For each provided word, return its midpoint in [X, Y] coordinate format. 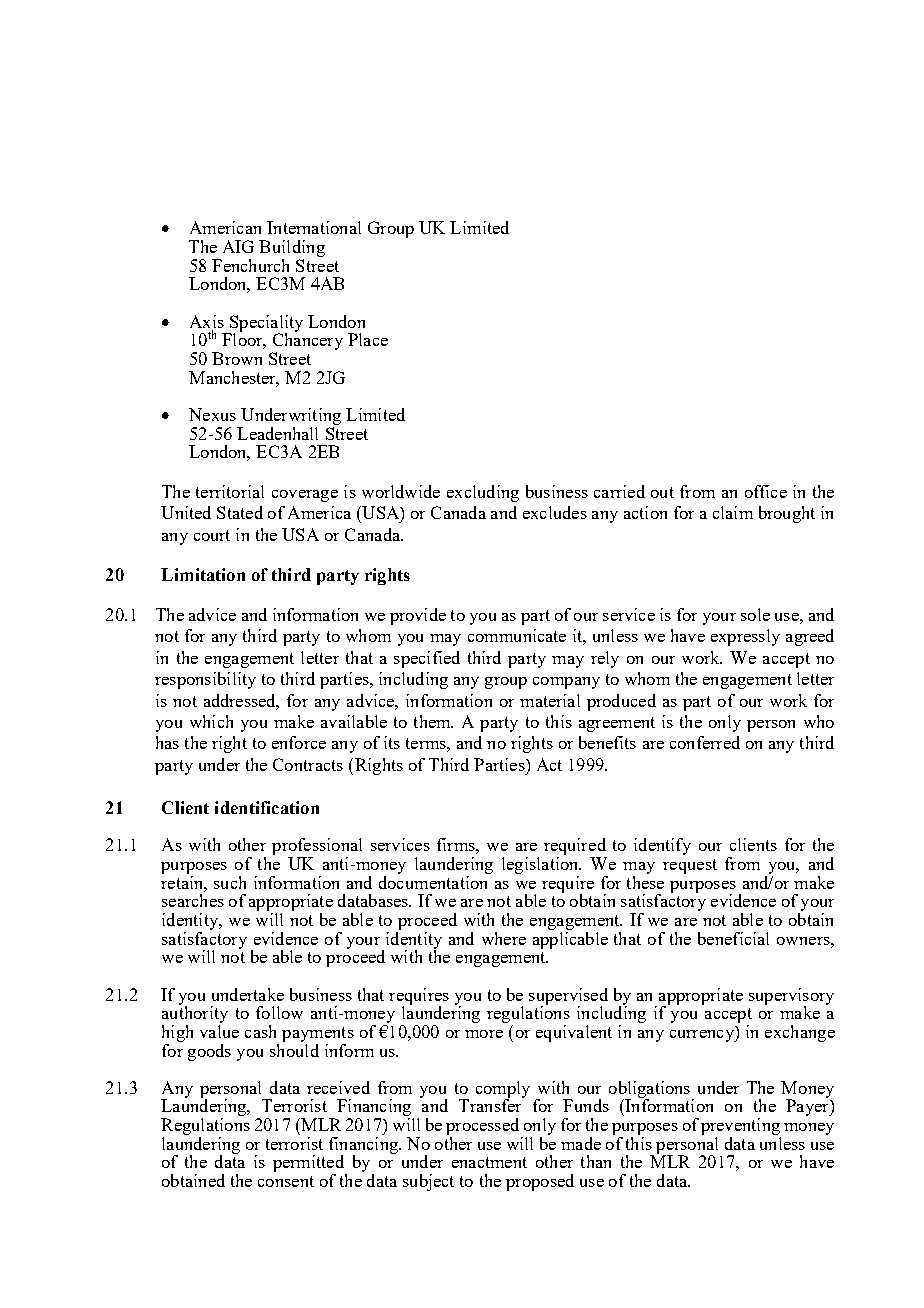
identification [267, 807]
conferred [705, 742]
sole [755, 614]
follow [279, 1012]
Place [368, 339]
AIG [238, 246]
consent [286, 1181]
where [504, 938]
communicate [517, 635]
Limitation [203, 574]
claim [733, 512]
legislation [541, 865]
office [766, 491]
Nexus [212, 414]
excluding [483, 493]
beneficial [733, 938]
